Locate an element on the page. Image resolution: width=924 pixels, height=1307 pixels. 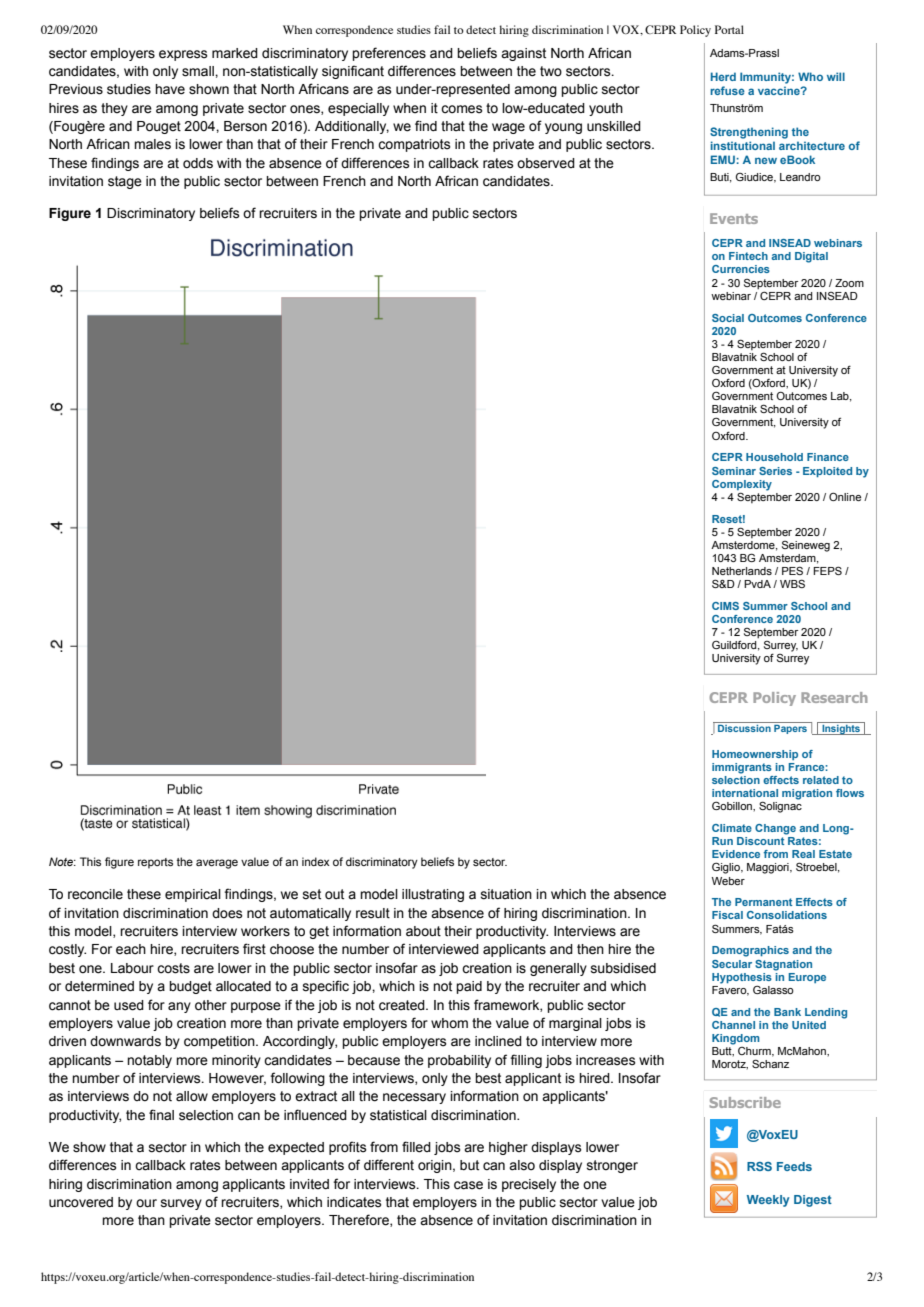
survey is located at coordinates (181, 1204).
